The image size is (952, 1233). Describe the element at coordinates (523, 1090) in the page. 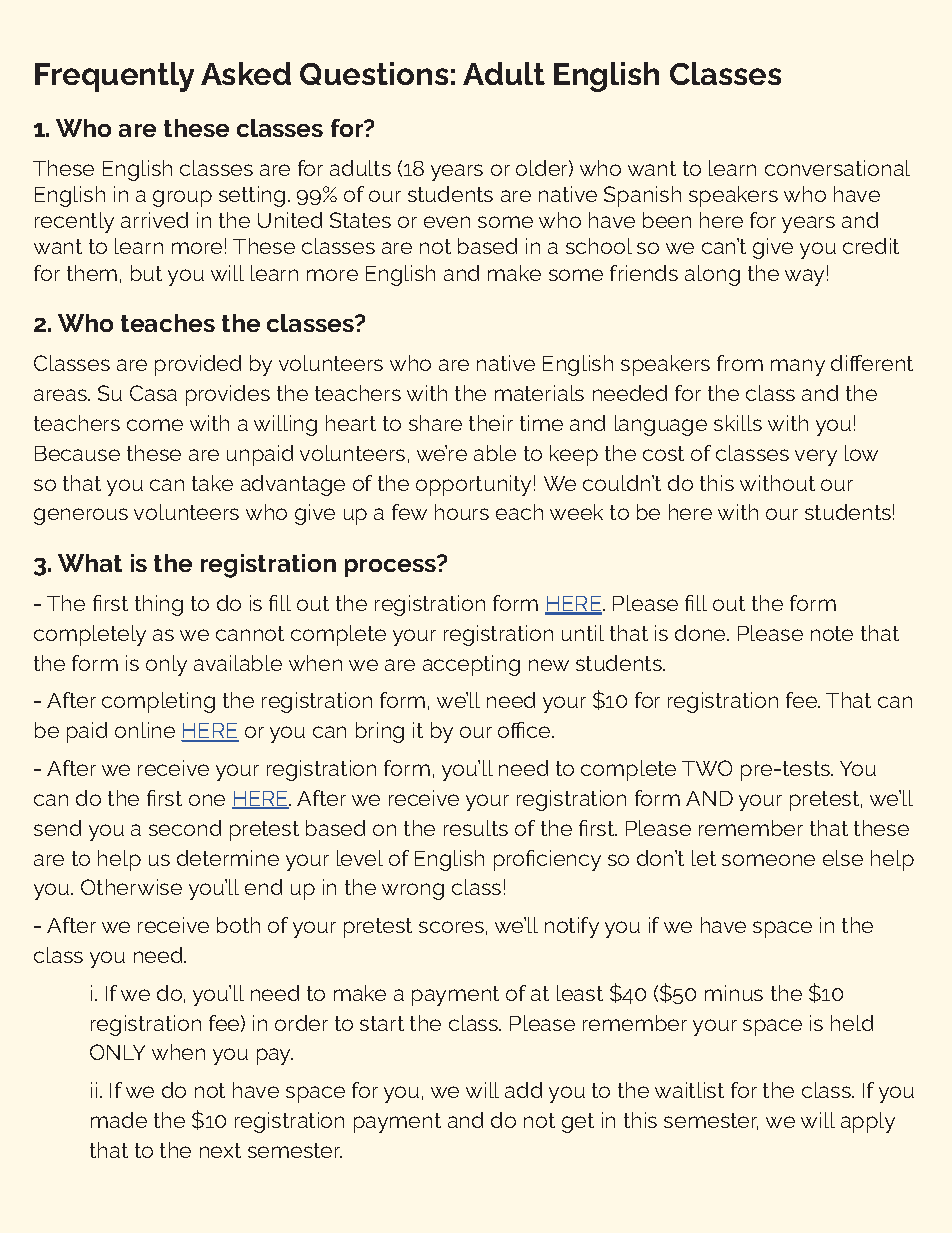

I see `add` at that location.
